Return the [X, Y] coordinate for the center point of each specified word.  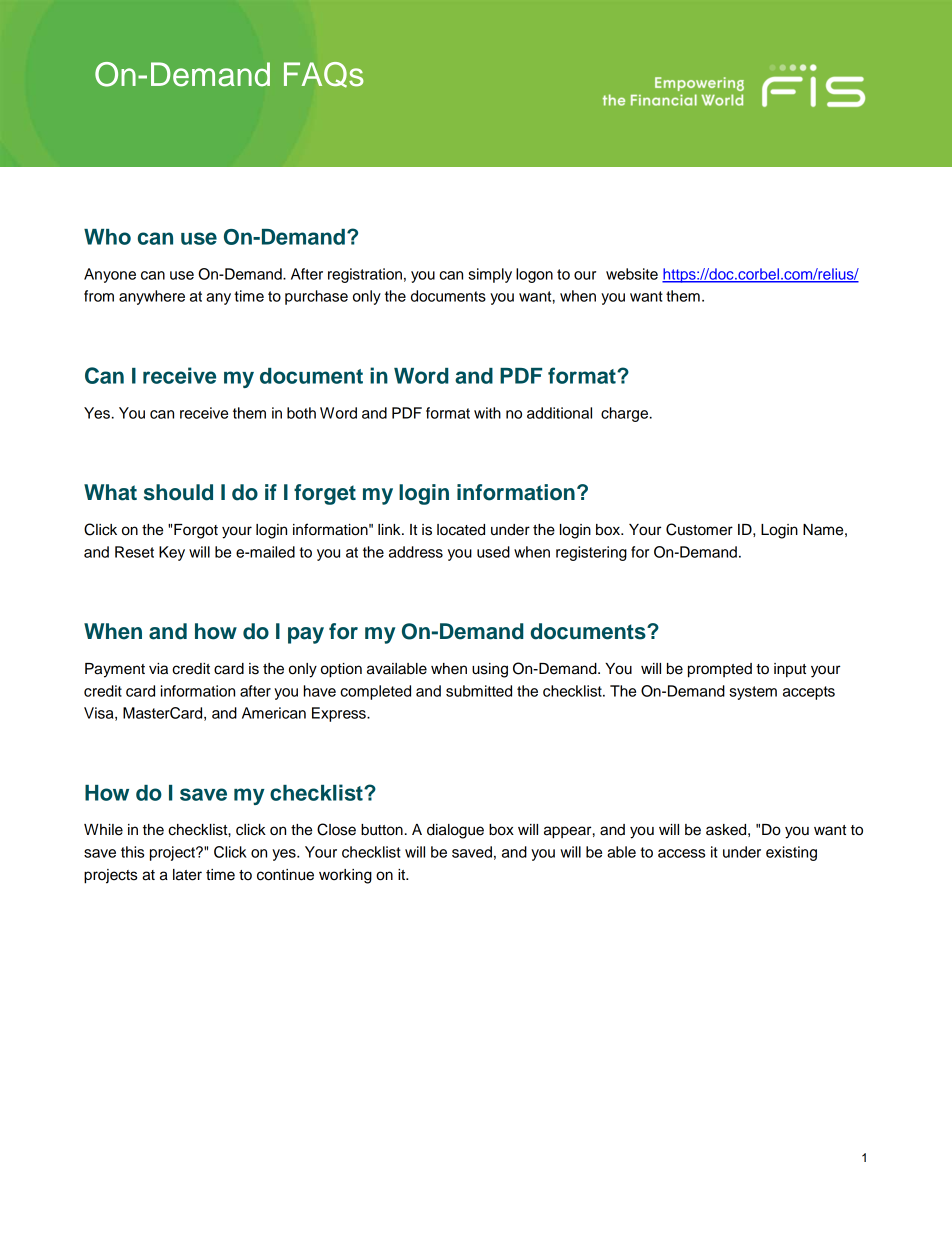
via [158, 669]
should [178, 492]
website [632, 274]
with [487, 413]
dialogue [455, 831]
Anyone [110, 275]
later [187, 875]
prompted [720, 670]
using [490, 670]
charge [626, 414]
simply [490, 275]
